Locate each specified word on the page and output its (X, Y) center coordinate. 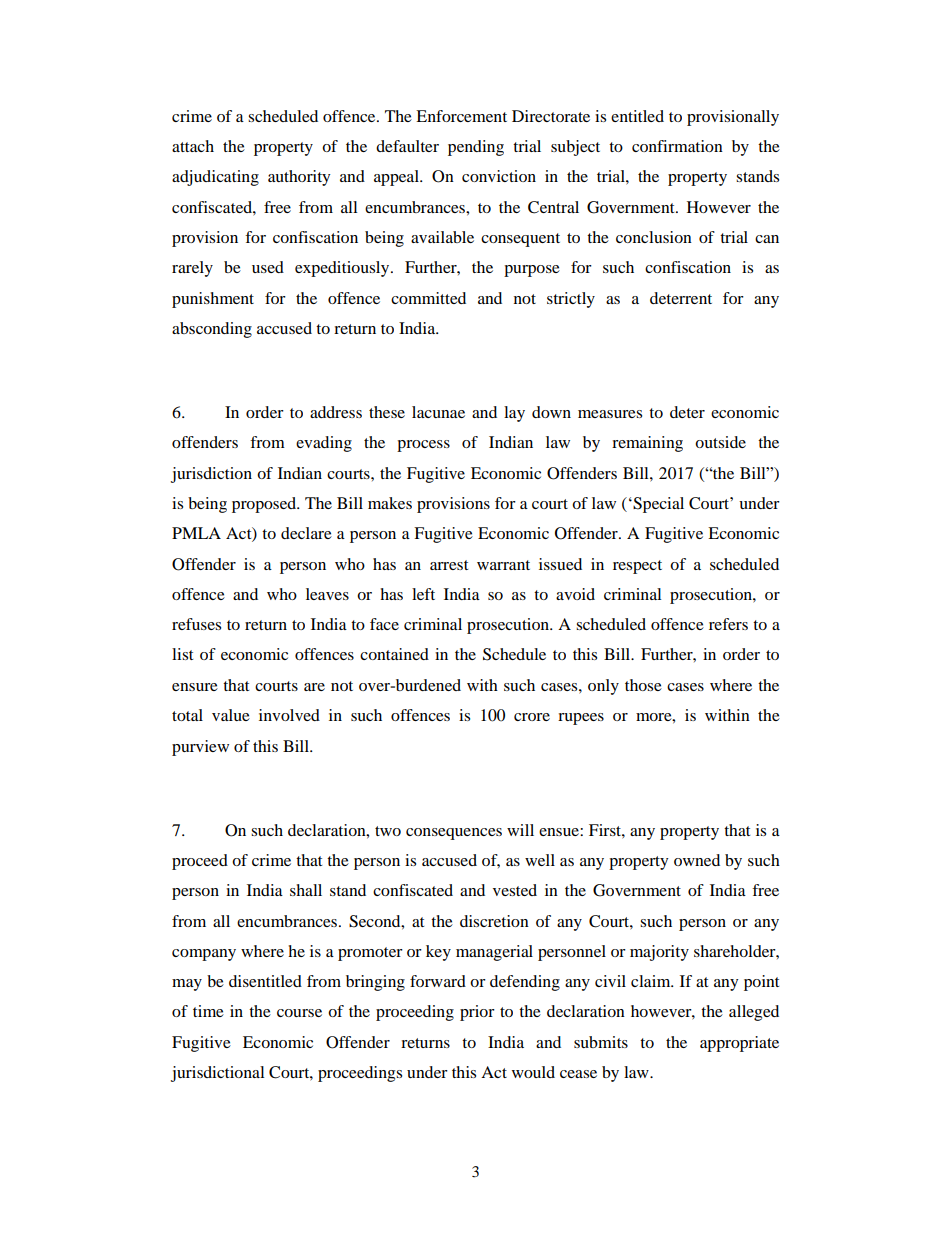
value (231, 715)
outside (720, 442)
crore (532, 717)
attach (193, 146)
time (208, 1011)
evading (324, 444)
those (643, 685)
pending (476, 148)
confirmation (677, 146)
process (423, 446)
